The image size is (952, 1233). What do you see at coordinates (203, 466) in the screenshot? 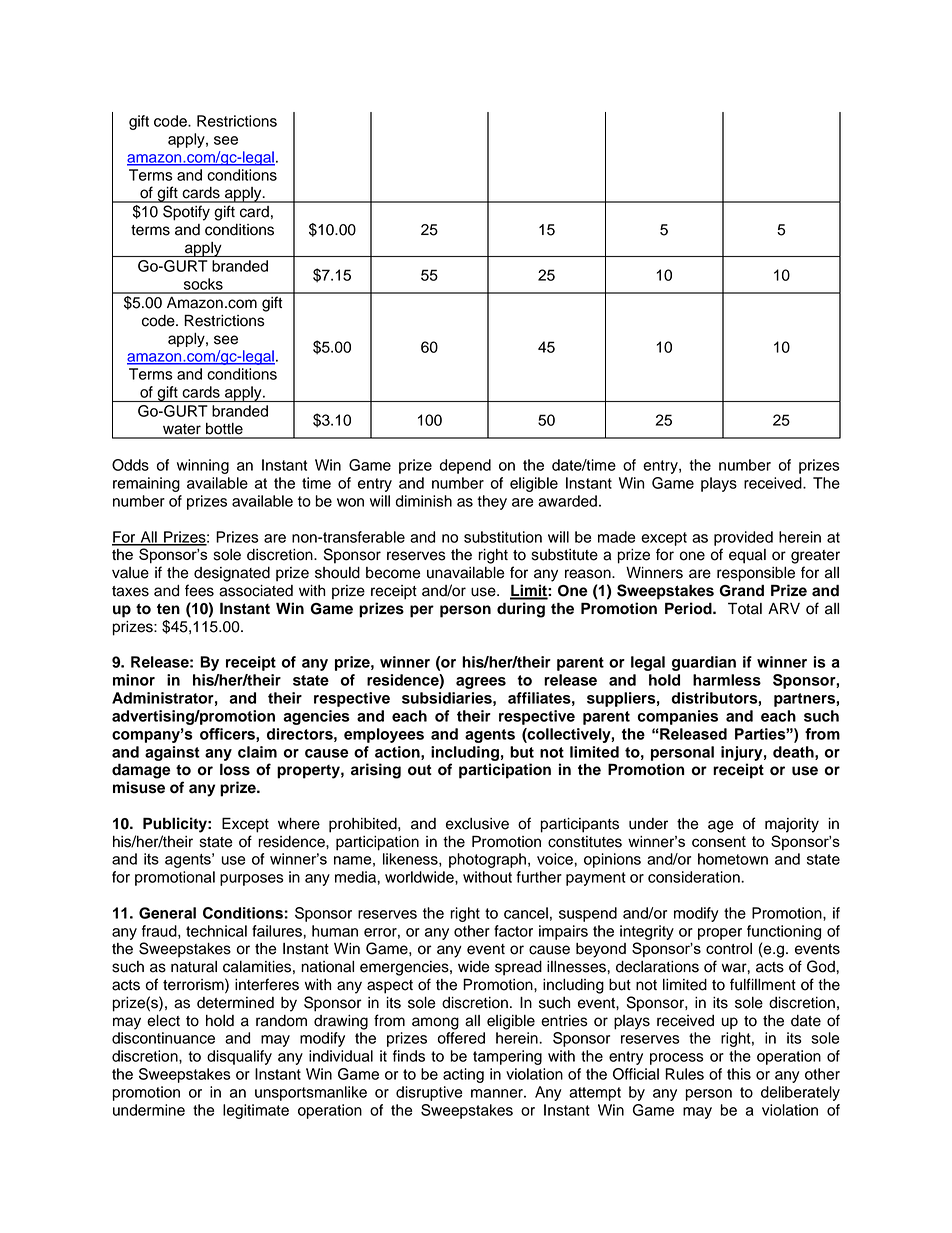
I see `winning` at bounding box center [203, 466].
